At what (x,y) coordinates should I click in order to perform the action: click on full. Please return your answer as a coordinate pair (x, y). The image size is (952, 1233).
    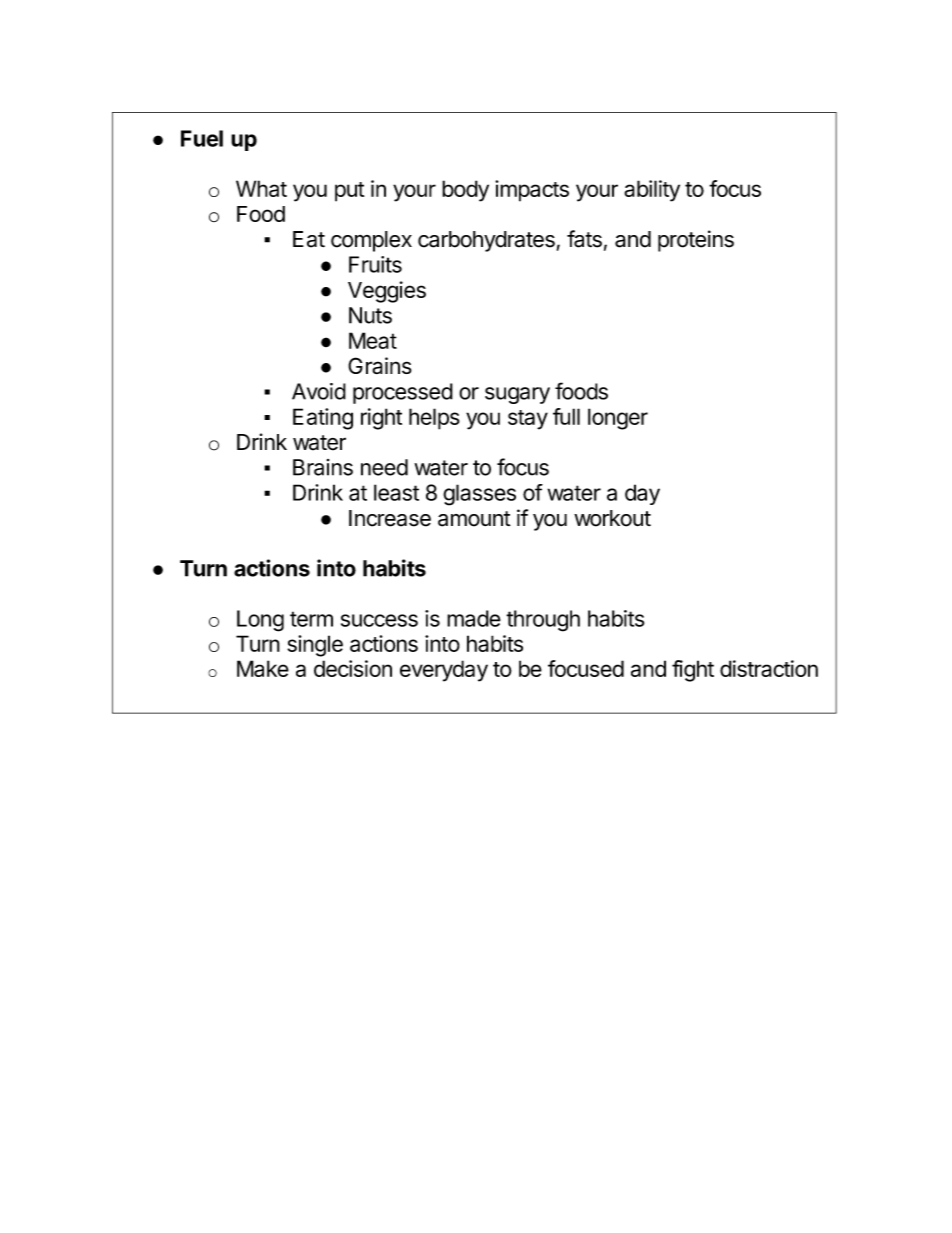
    Looking at the image, I should click on (566, 416).
